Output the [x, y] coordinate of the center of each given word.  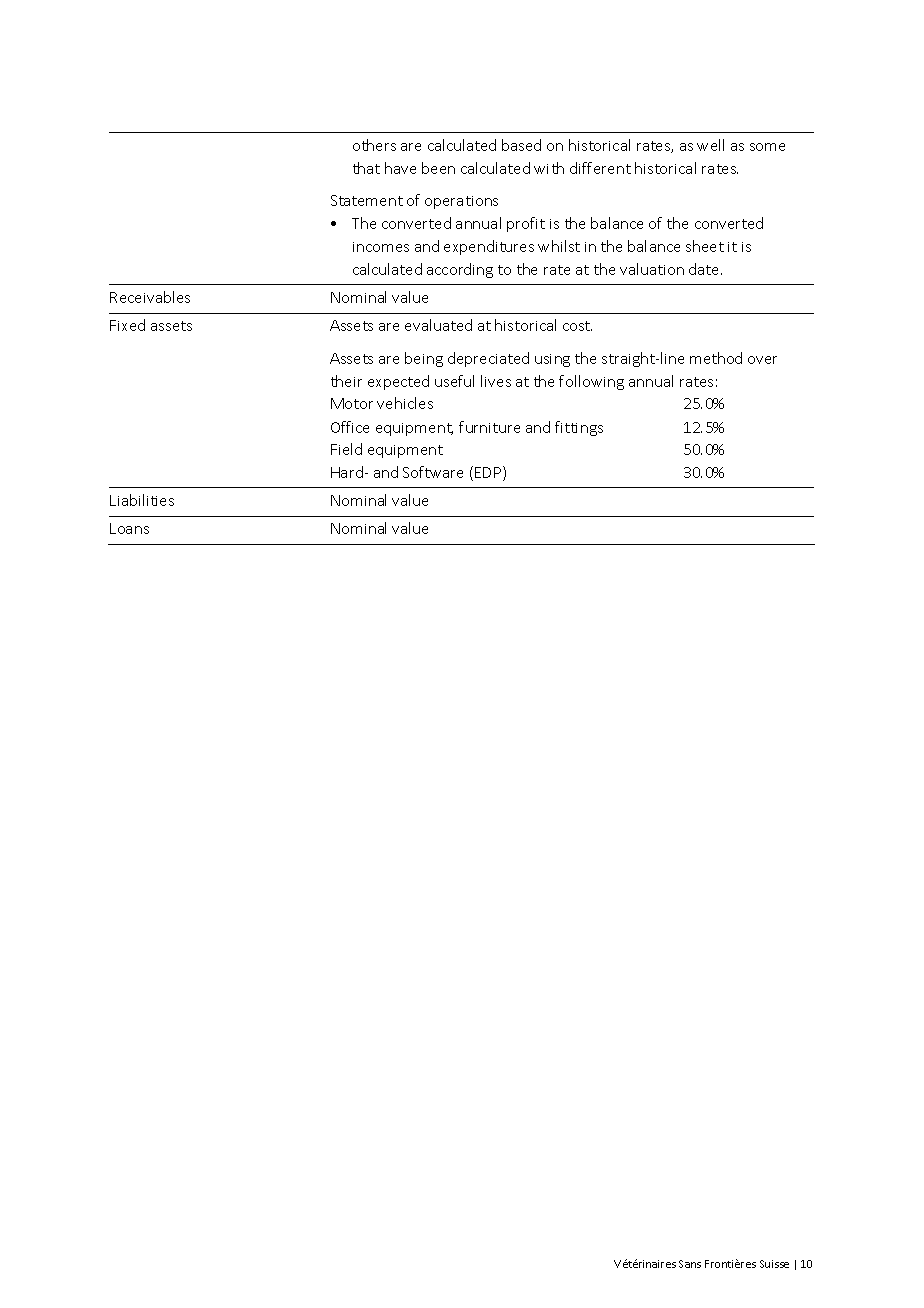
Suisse [774, 1264]
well [710, 145]
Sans [690, 1264]
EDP [489, 473]
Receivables [150, 297]
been [438, 168]
